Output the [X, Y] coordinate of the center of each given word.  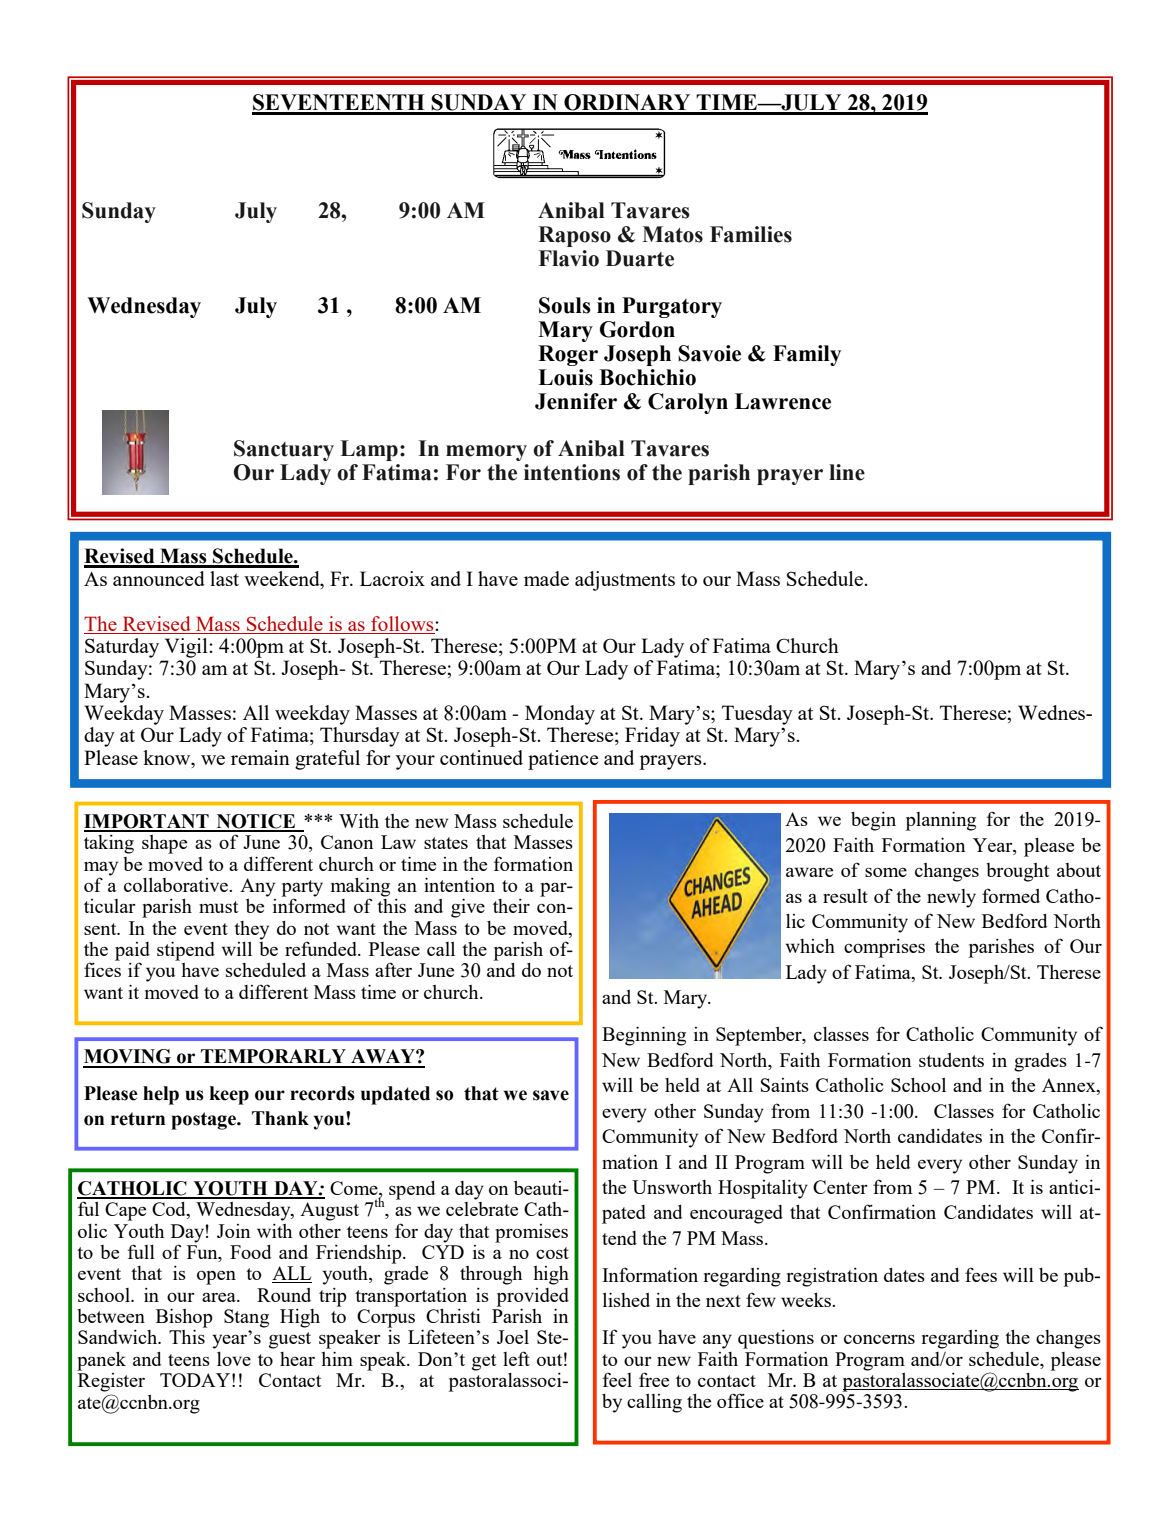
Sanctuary [284, 450]
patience [563, 760]
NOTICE [256, 822]
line [847, 472]
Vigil [187, 648]
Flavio [569, 258]
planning [941, 821]
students [951, 1060]
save [551, 1095]
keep [229, 1095]
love [234, 1359]
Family [807, 355]
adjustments [625, 581]
